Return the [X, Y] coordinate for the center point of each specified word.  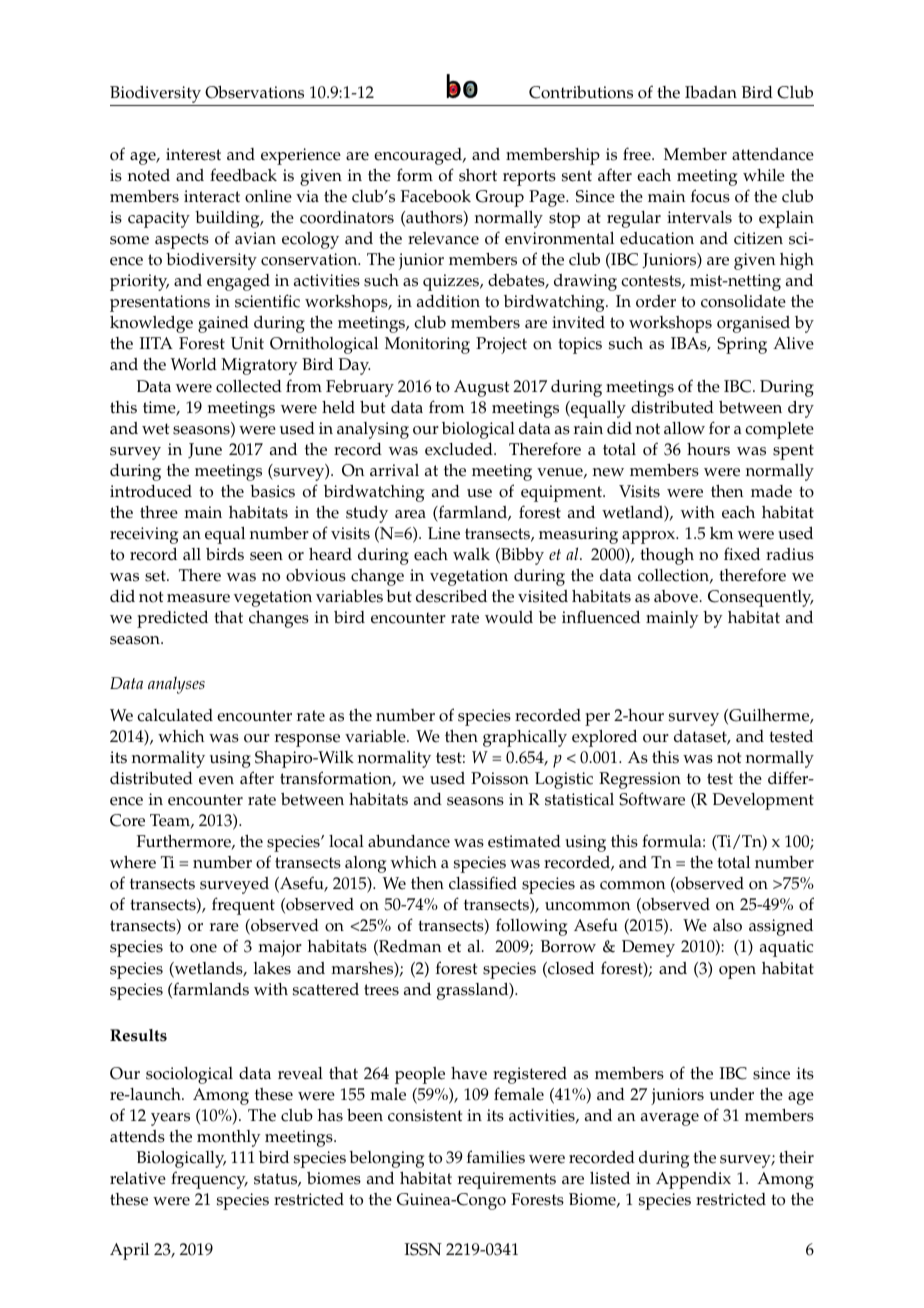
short [478, 175]
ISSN [423, 1249]
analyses [176, 685]
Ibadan [711, 92]
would [509, 617]
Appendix [693, 1180]
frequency [209, 1180]
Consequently [761, 598]
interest [193, 154]
